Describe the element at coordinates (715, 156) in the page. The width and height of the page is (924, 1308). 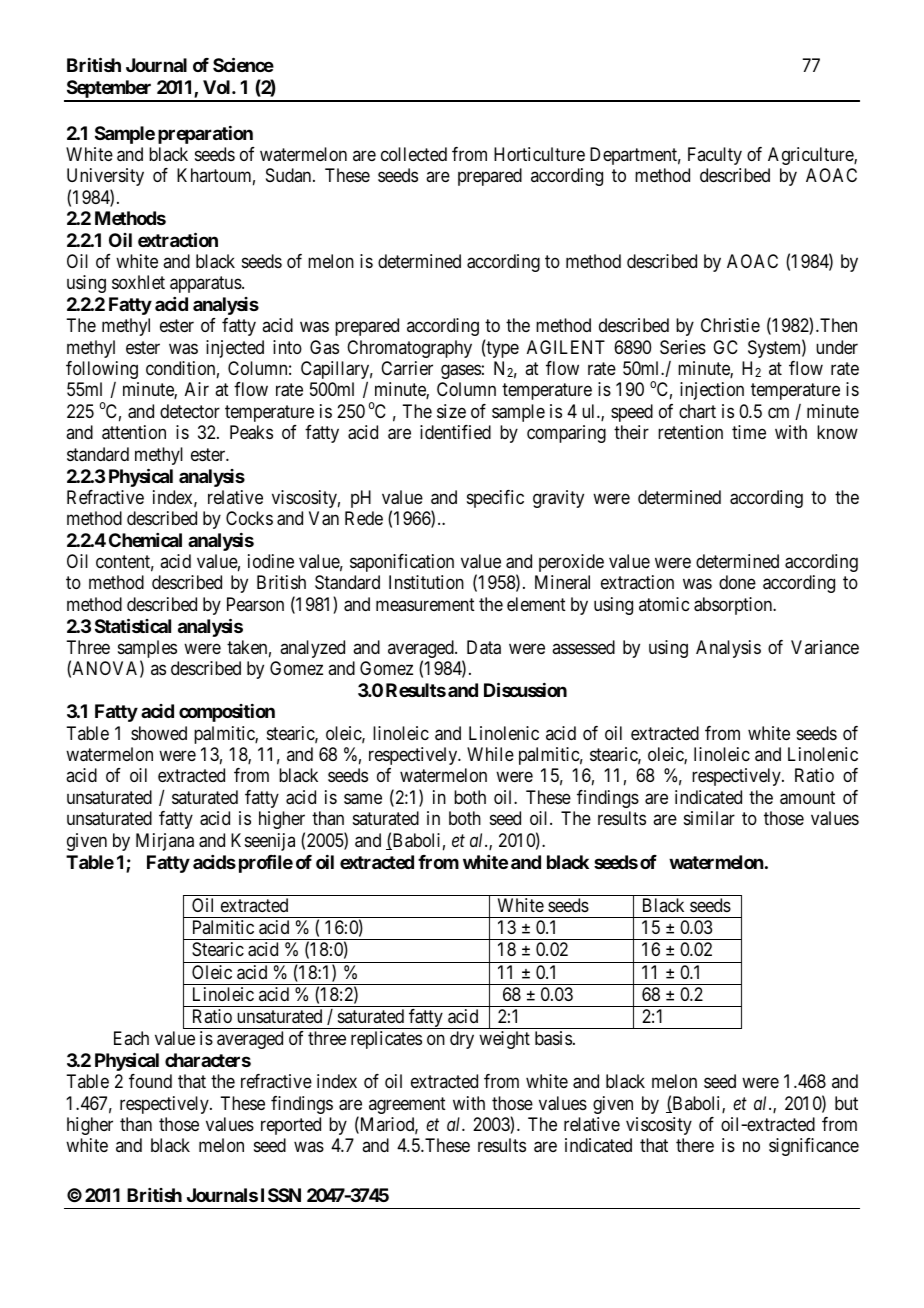
I see `Faculty` at that location.
